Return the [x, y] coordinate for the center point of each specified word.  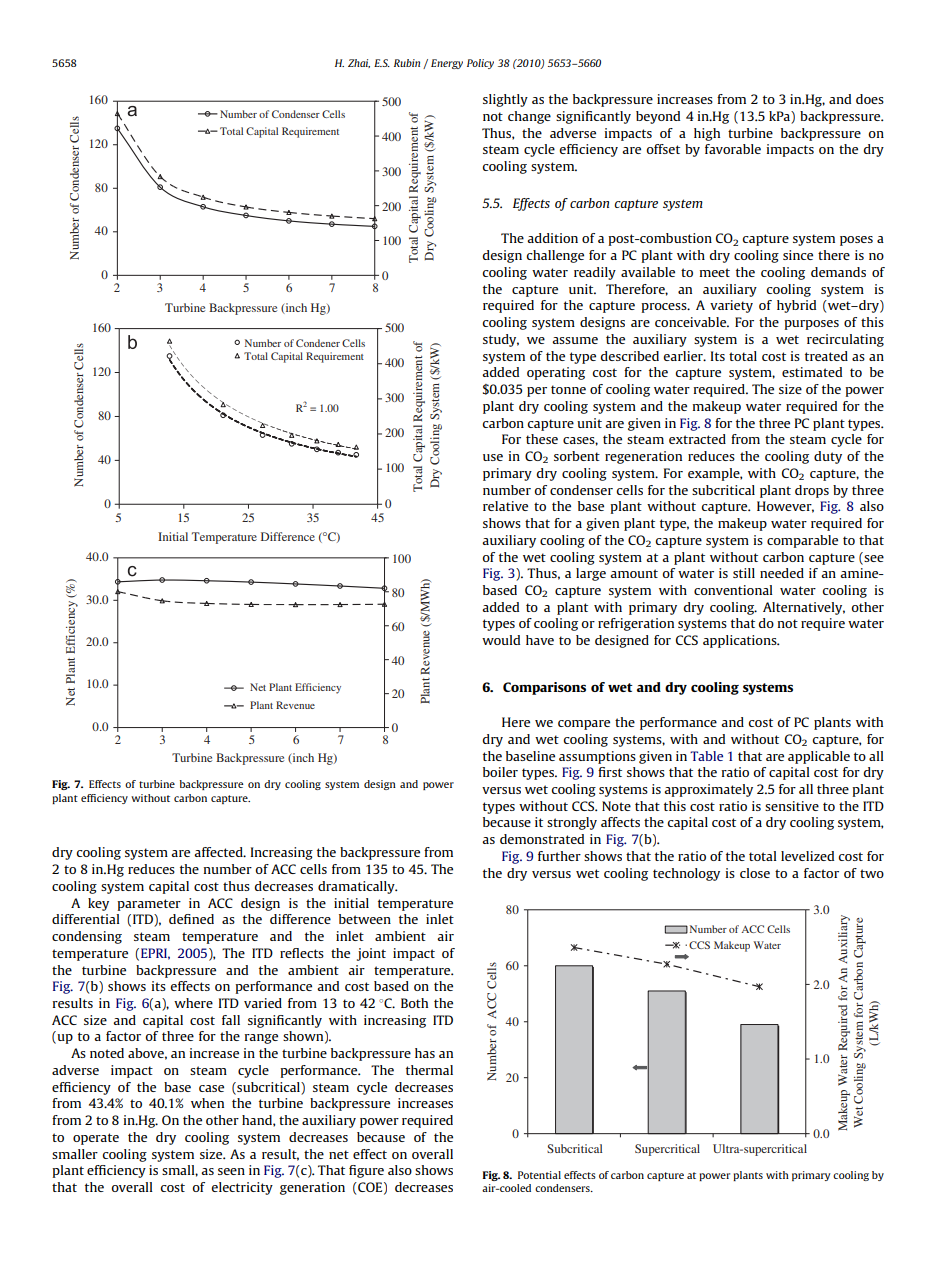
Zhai [359, 63]
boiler [500, 772]
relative [505, 506]
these [542, 439]
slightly [505, 100]
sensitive [792, 806]
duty [828, 457]
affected [219, 852]
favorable [733, 149]
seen [231, 1171]
